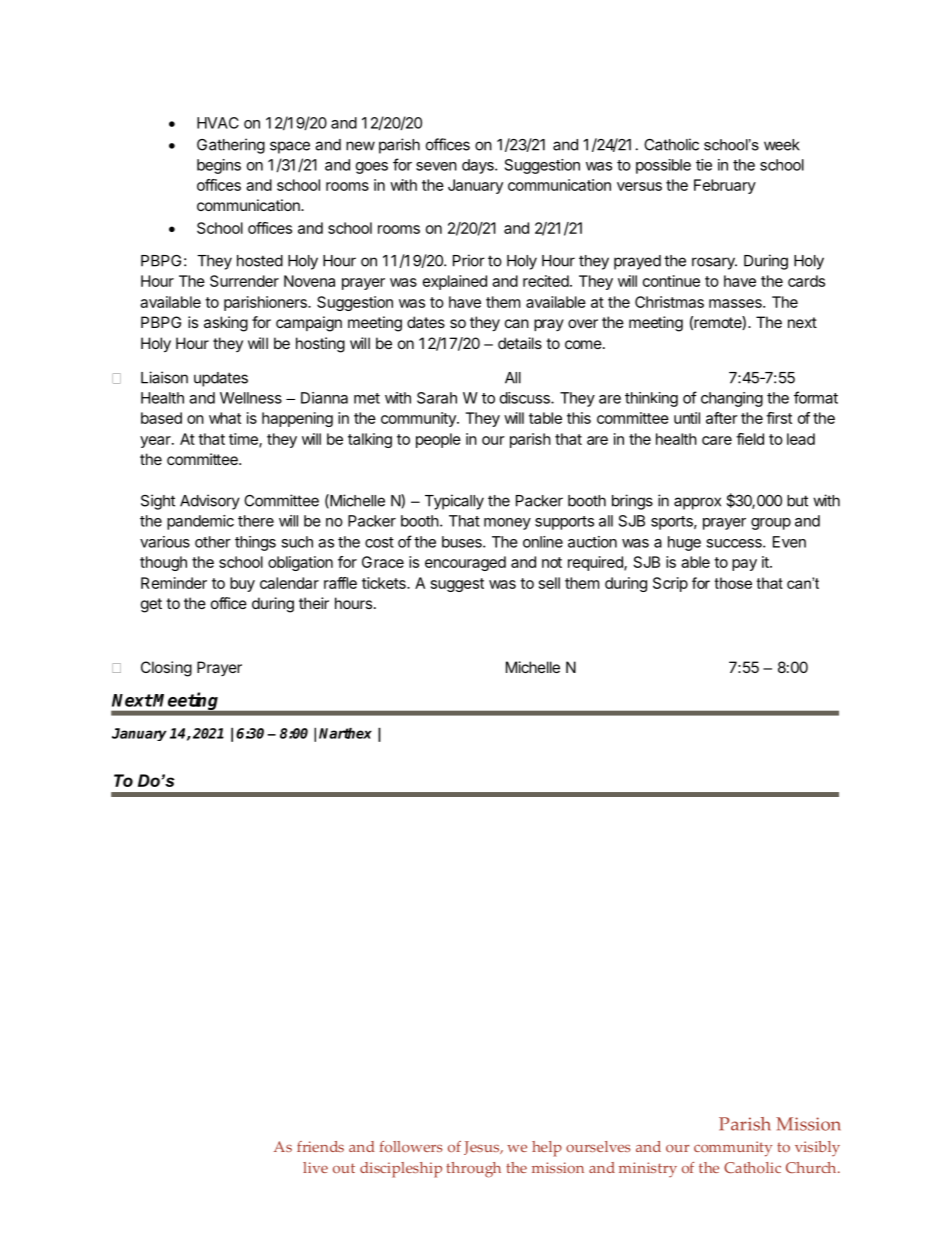  What do you see at coordinates (411, 1146) in the image?
I see `followers` at bounding box center [411, 1146].
